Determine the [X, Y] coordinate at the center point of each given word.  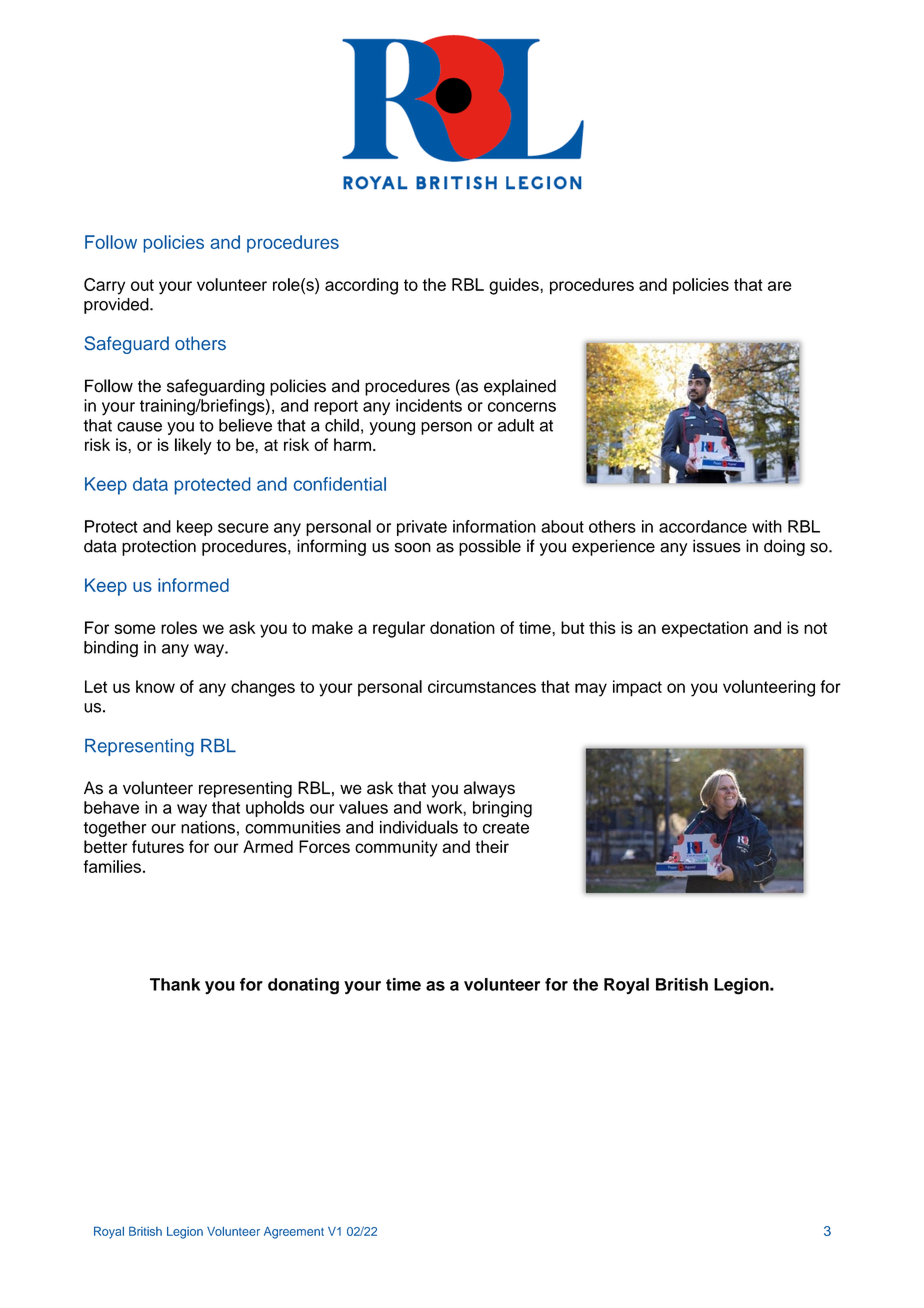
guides [515, 286]
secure [243, 528]
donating [303, 986]
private [422, 528]
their [492, 846]
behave [111, 807]
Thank [175, 984]
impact [637, 688]
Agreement [294, 1233]
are [780, 286]
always [489, 789]
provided [117, 306]
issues [717, 546]
